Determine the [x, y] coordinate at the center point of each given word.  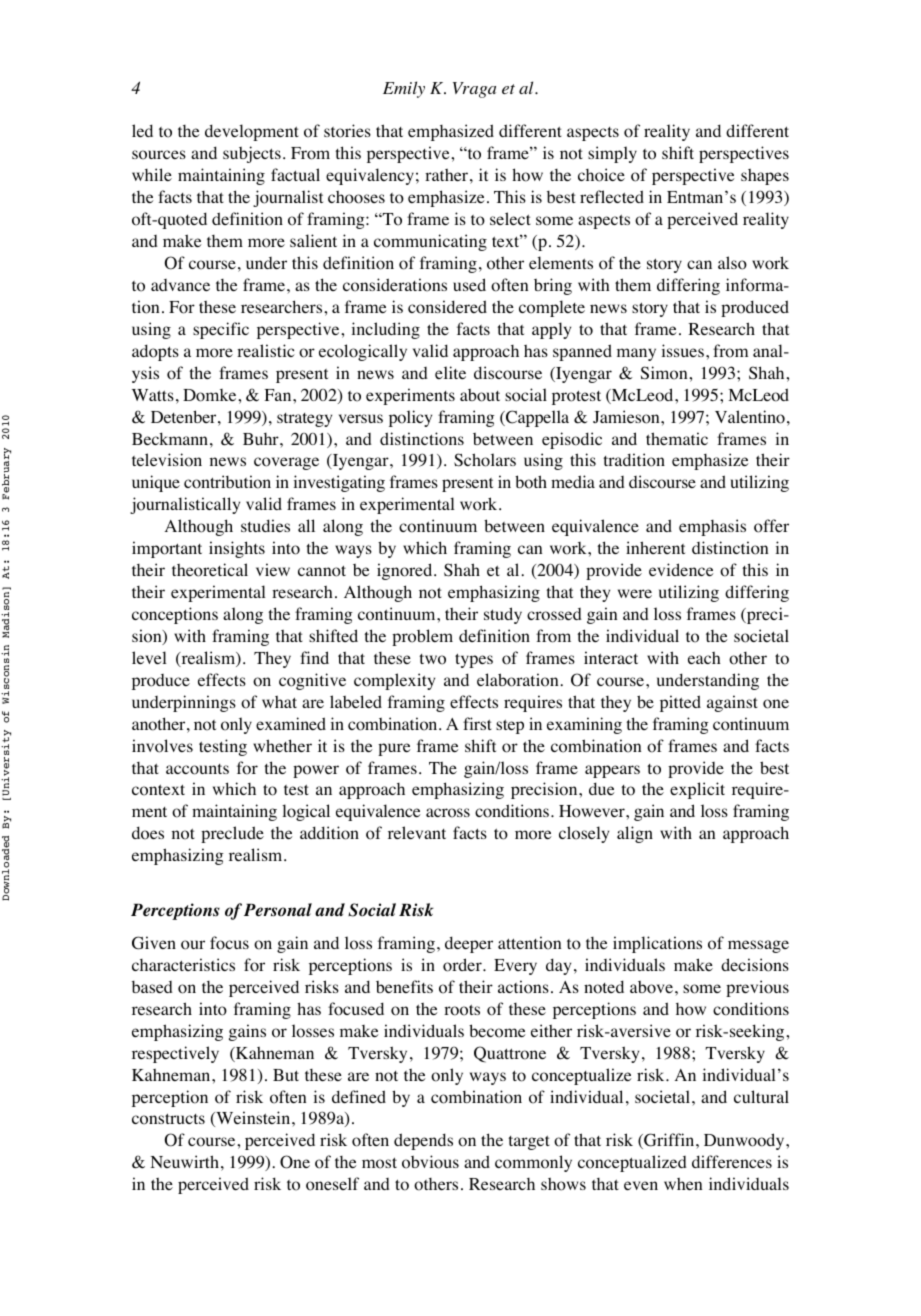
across [448, 813]
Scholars [485, 460]
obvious [430, 1162]
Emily [404, 89]
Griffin [669, 1141]
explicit [697, 790]
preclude [232, 834]
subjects [252, 154]
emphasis [712, 527]
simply [612, 154]
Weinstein [253, 1119]
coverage [286, 463]
